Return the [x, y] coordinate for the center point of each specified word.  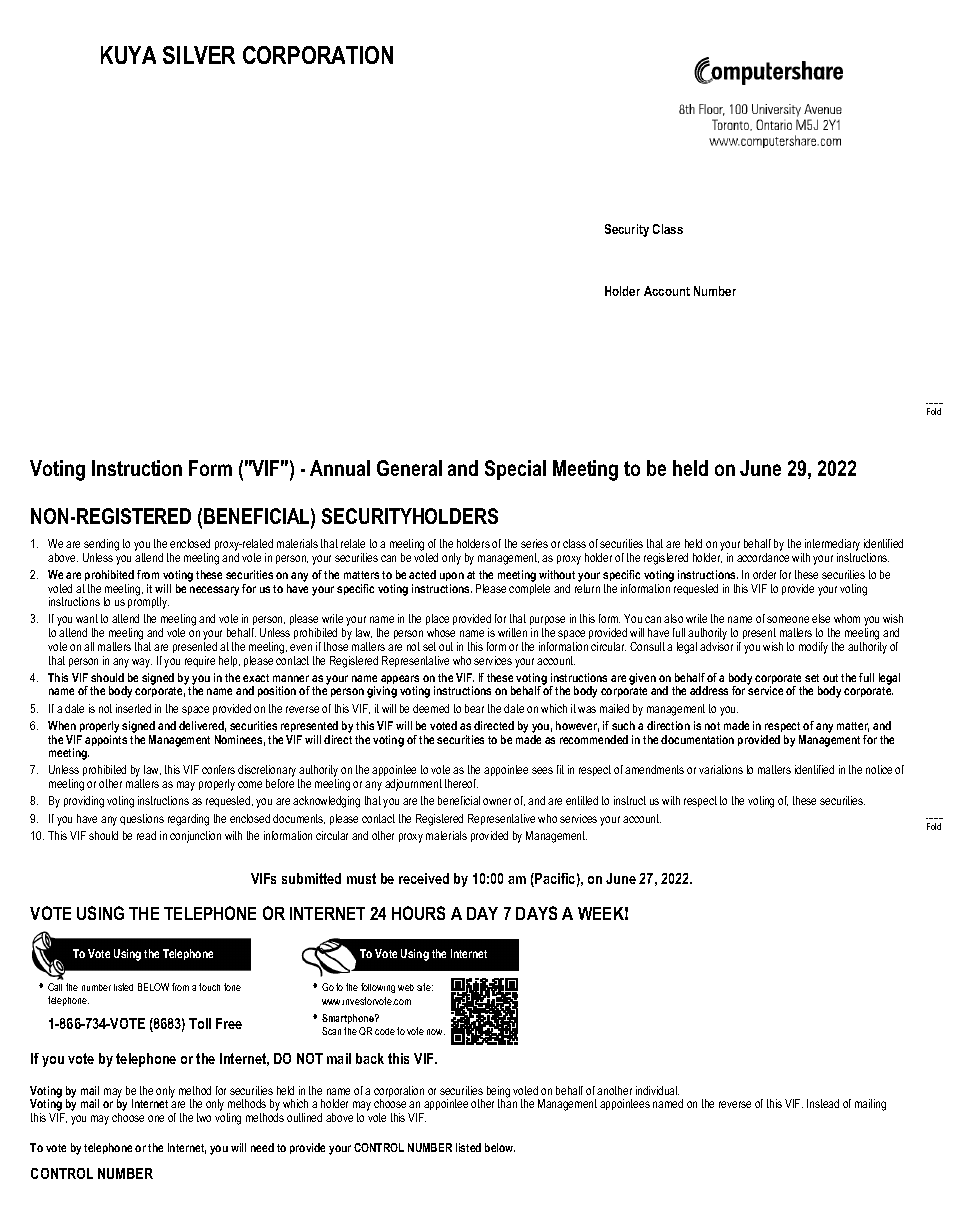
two [204, 1117]
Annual [340, 468]
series [534, 543]
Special [515, 470]
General [409, 468]
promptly [148, 602]
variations [721, 769]
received [424, 878]
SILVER [199, 55]
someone [788, 619]
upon [452, 576]
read [146, 835]
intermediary [831, 546]
